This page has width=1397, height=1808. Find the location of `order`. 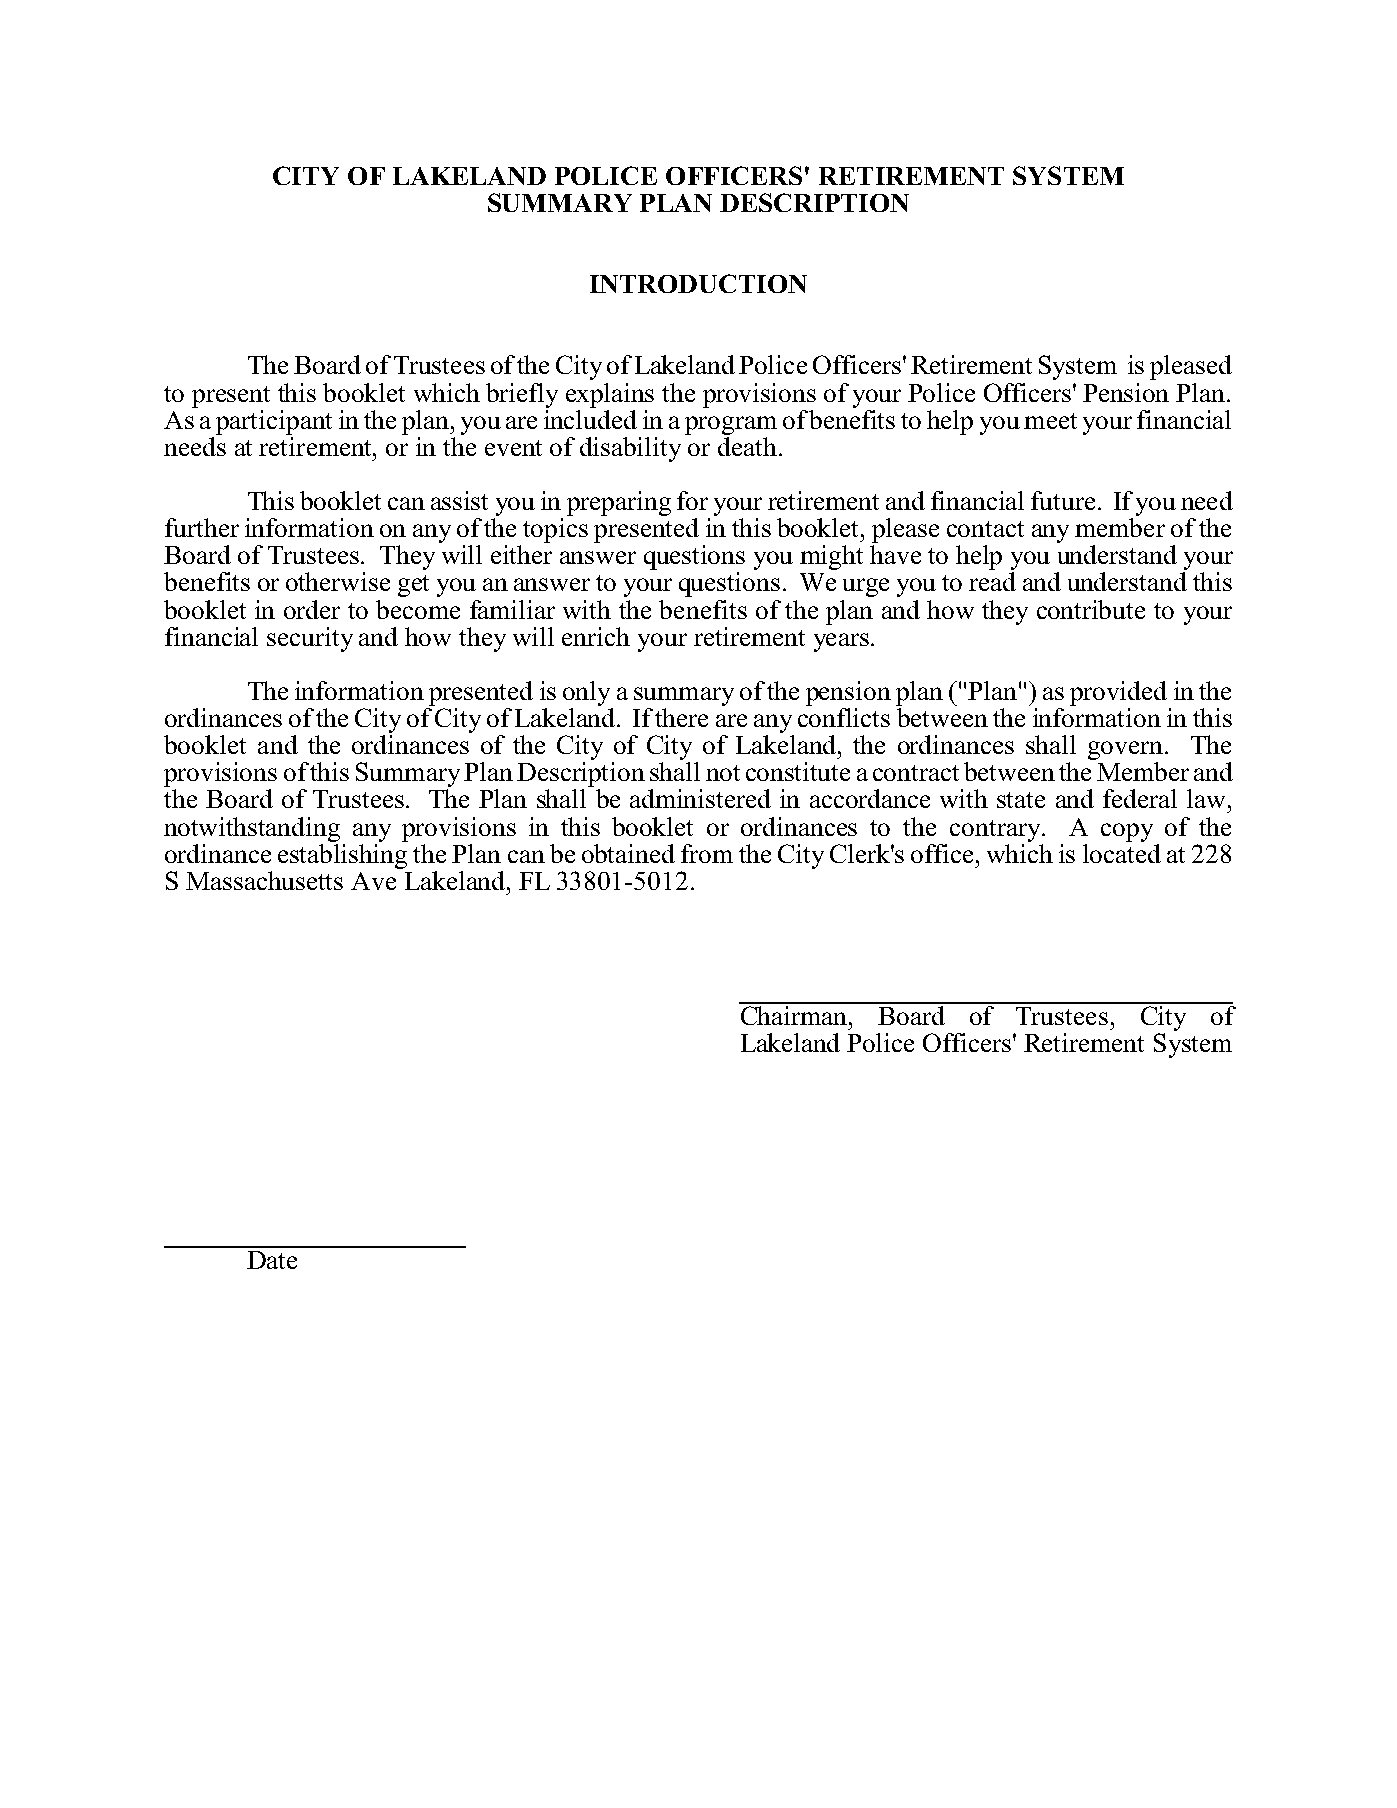

order is located at coordinates (312, 609).
